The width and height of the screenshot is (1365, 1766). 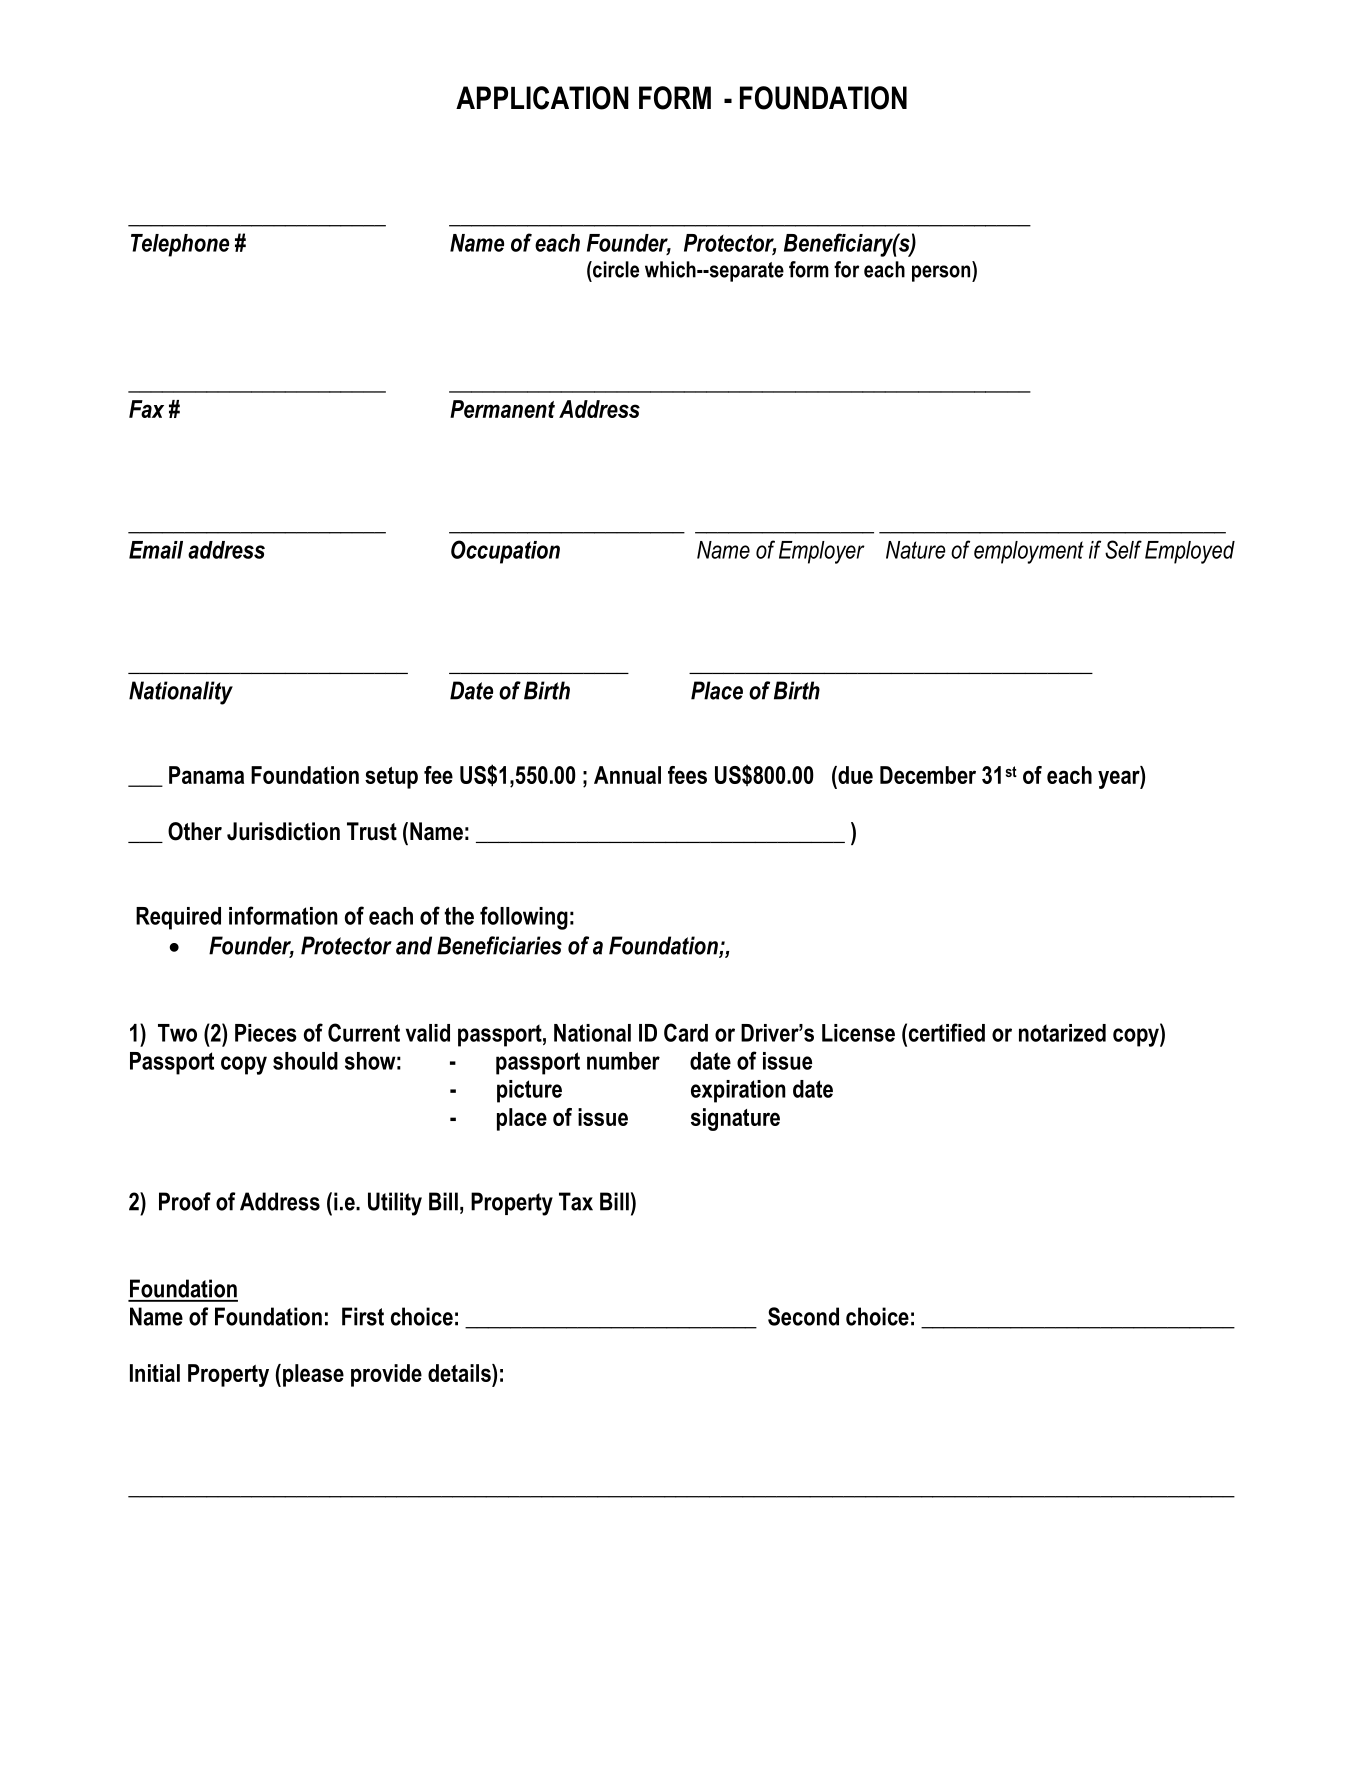 I want to click on Pieces, so click(x=266, y=1033).
